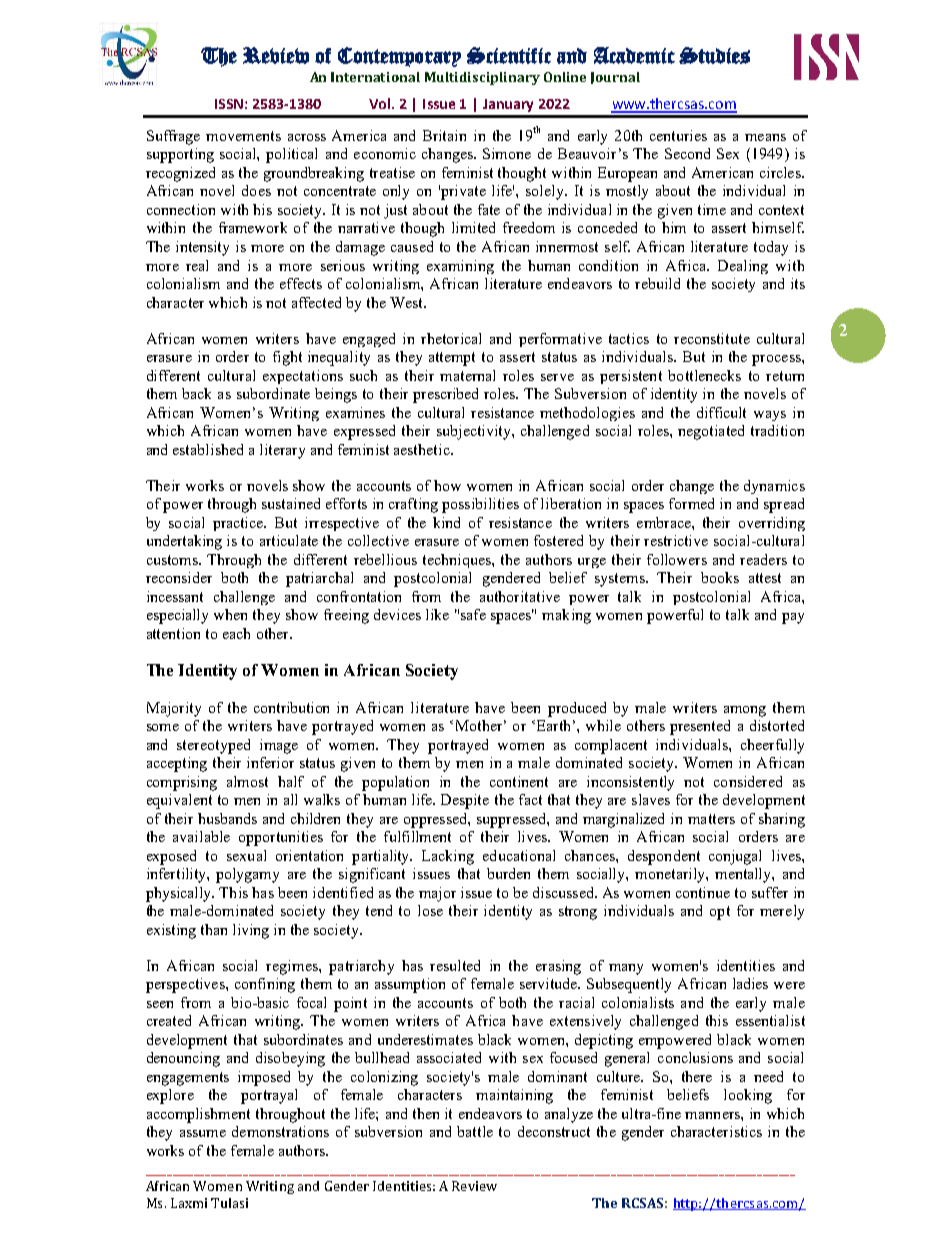 This screenshot has height=1233, width=952. I want to click on Multidisciplinary, so click(482, 78).
